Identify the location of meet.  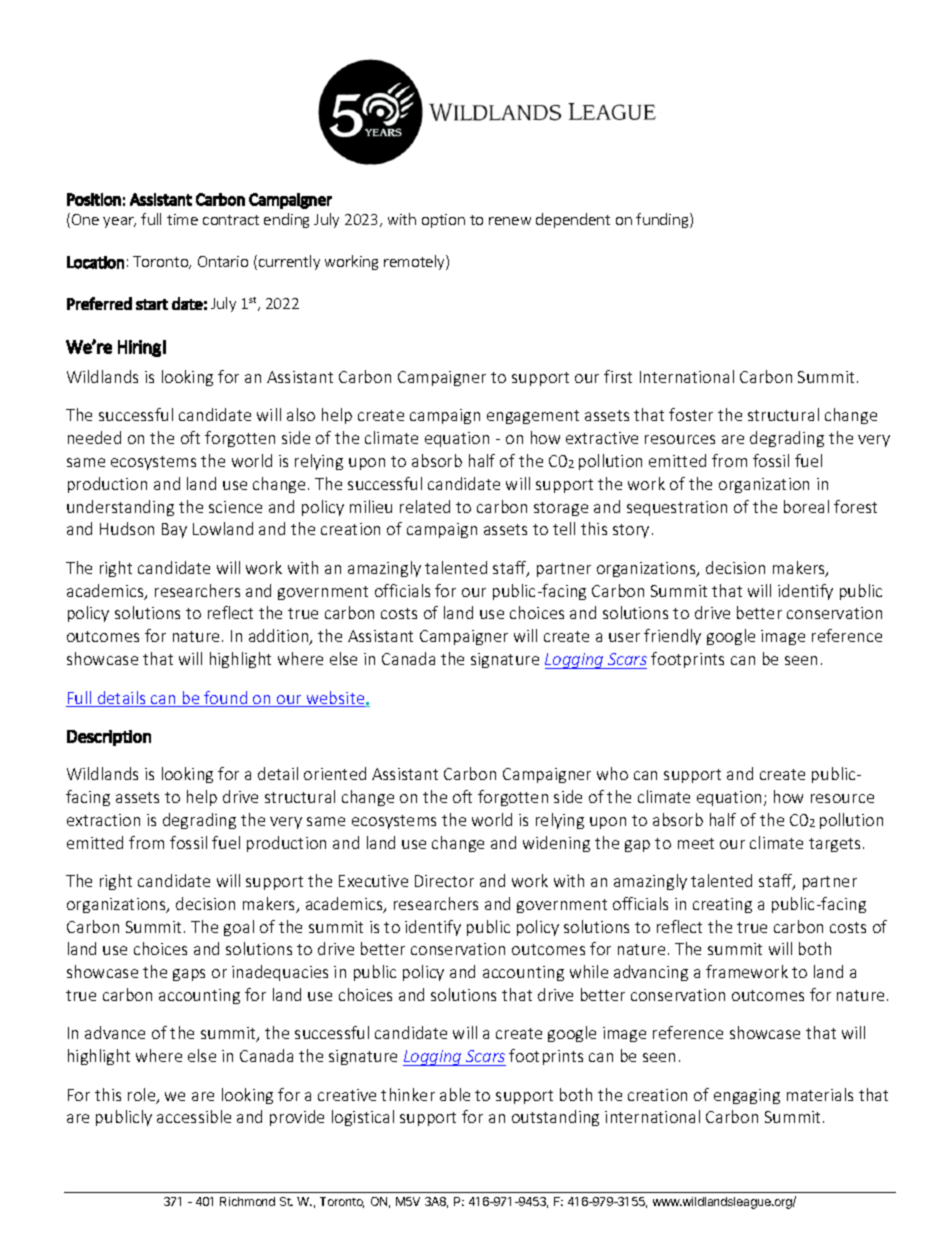
(696, 843).
